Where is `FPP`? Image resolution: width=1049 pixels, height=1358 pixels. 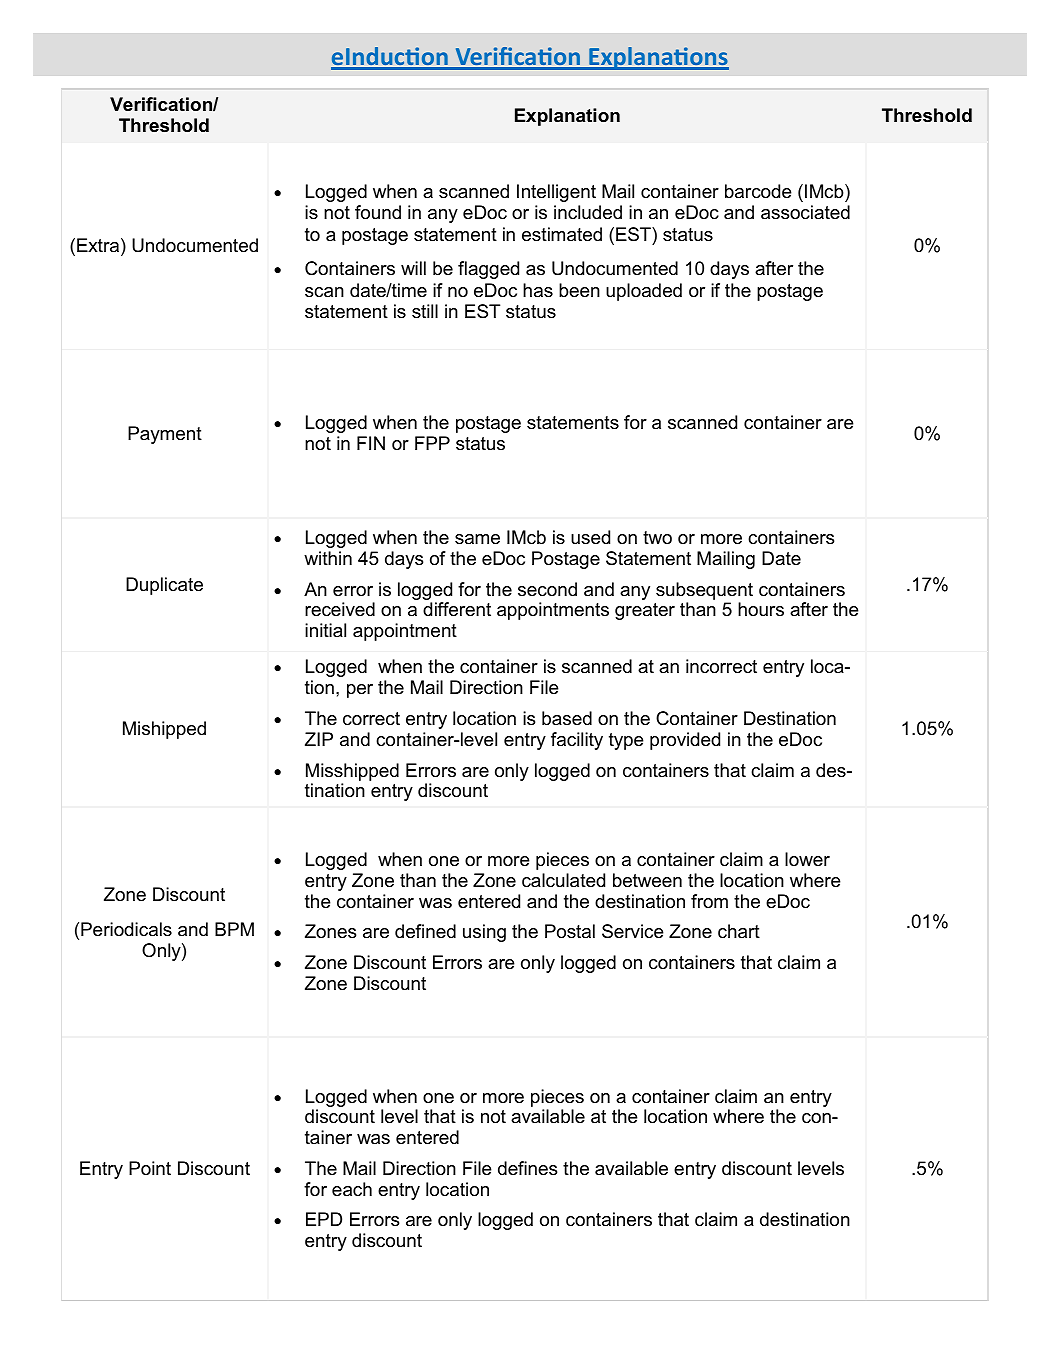
FPP is located at coordinates (432, 443).
